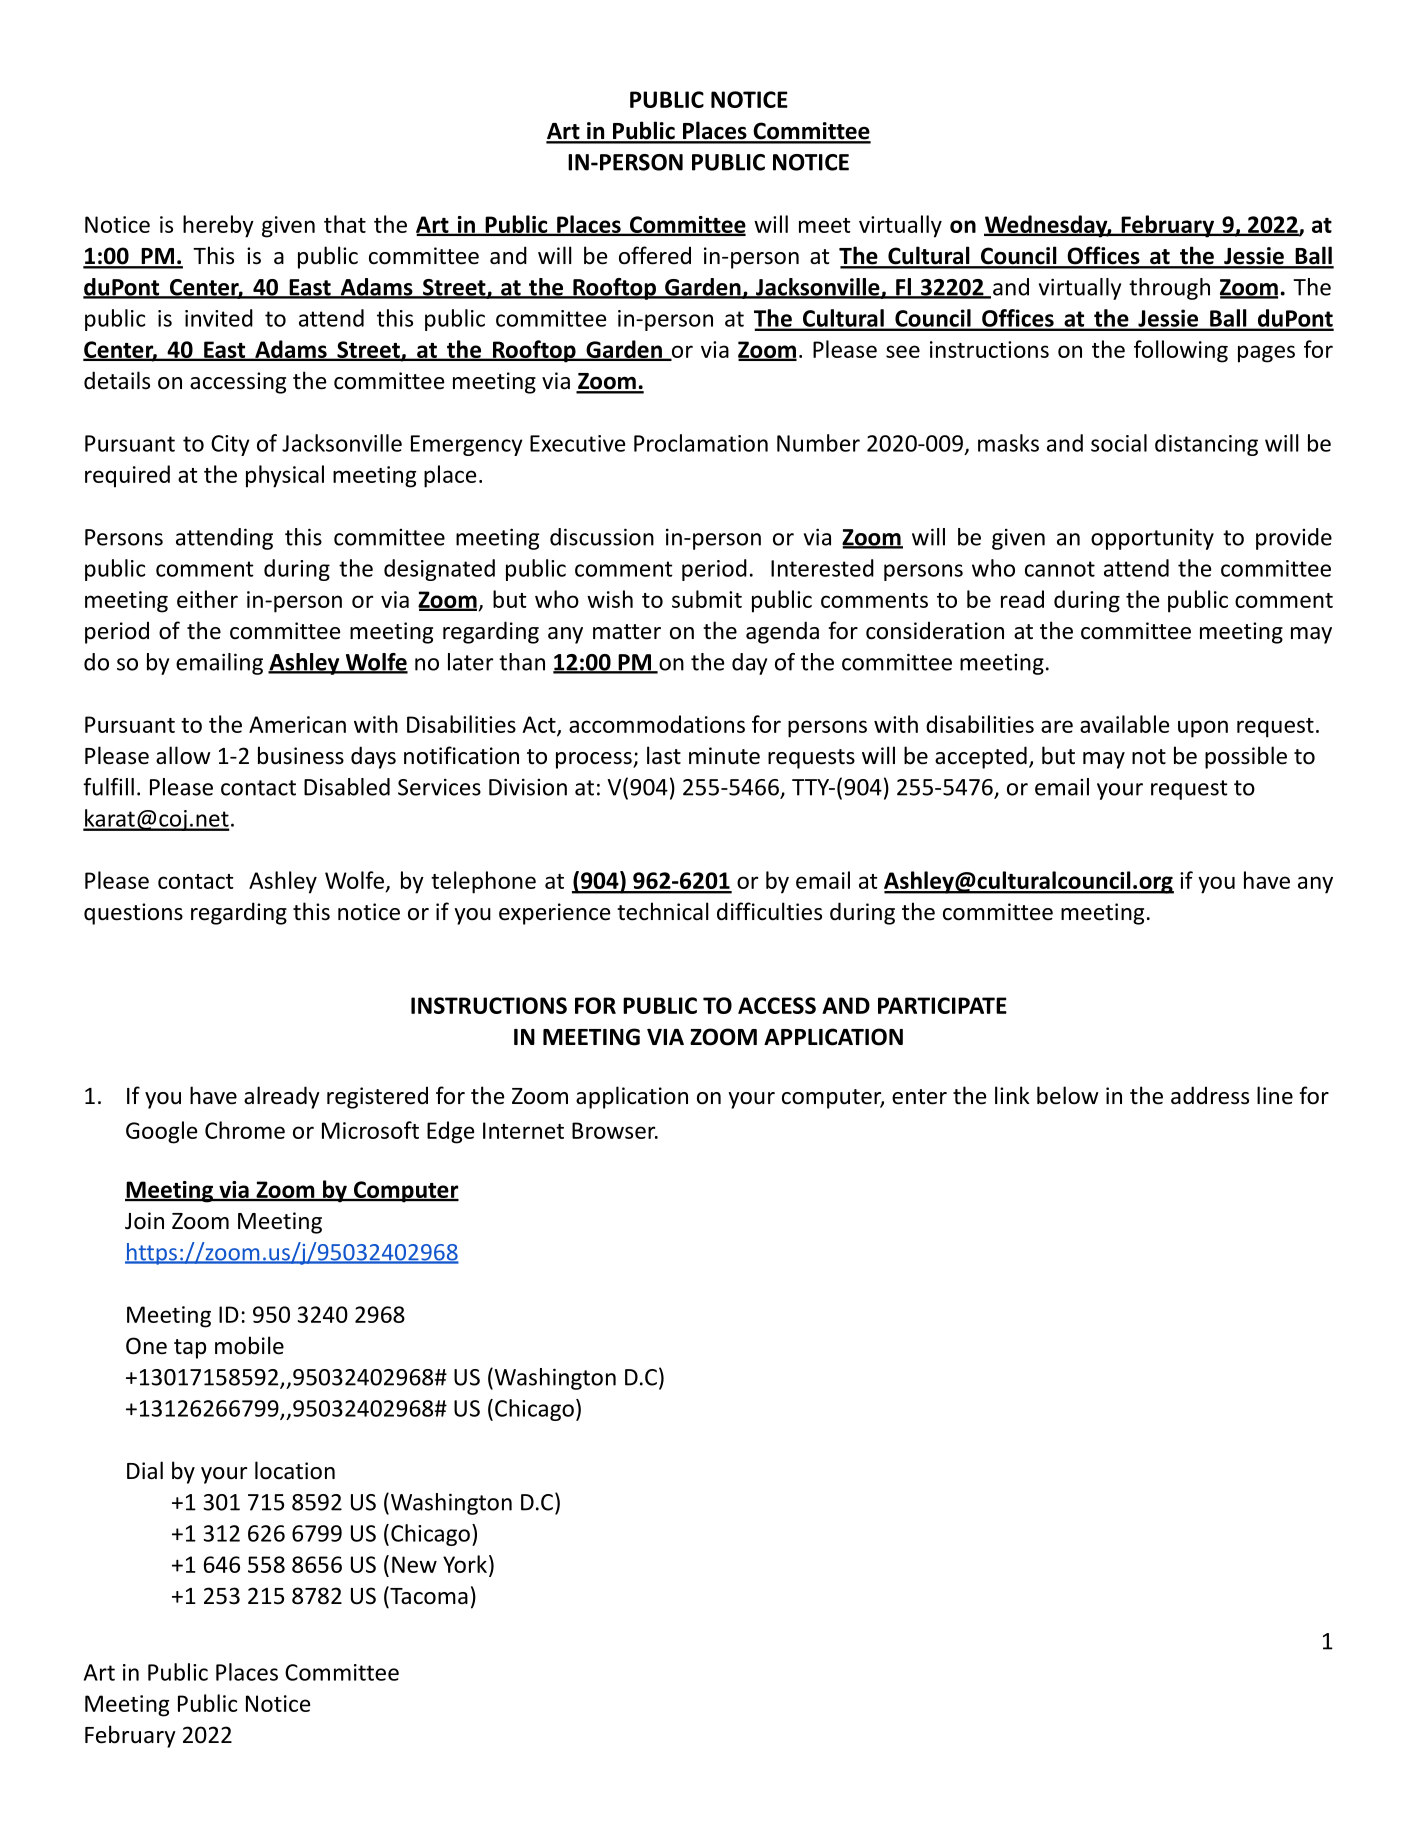 This image has height=1833, width=1417. I want to click on York, so click(465, 1564).
